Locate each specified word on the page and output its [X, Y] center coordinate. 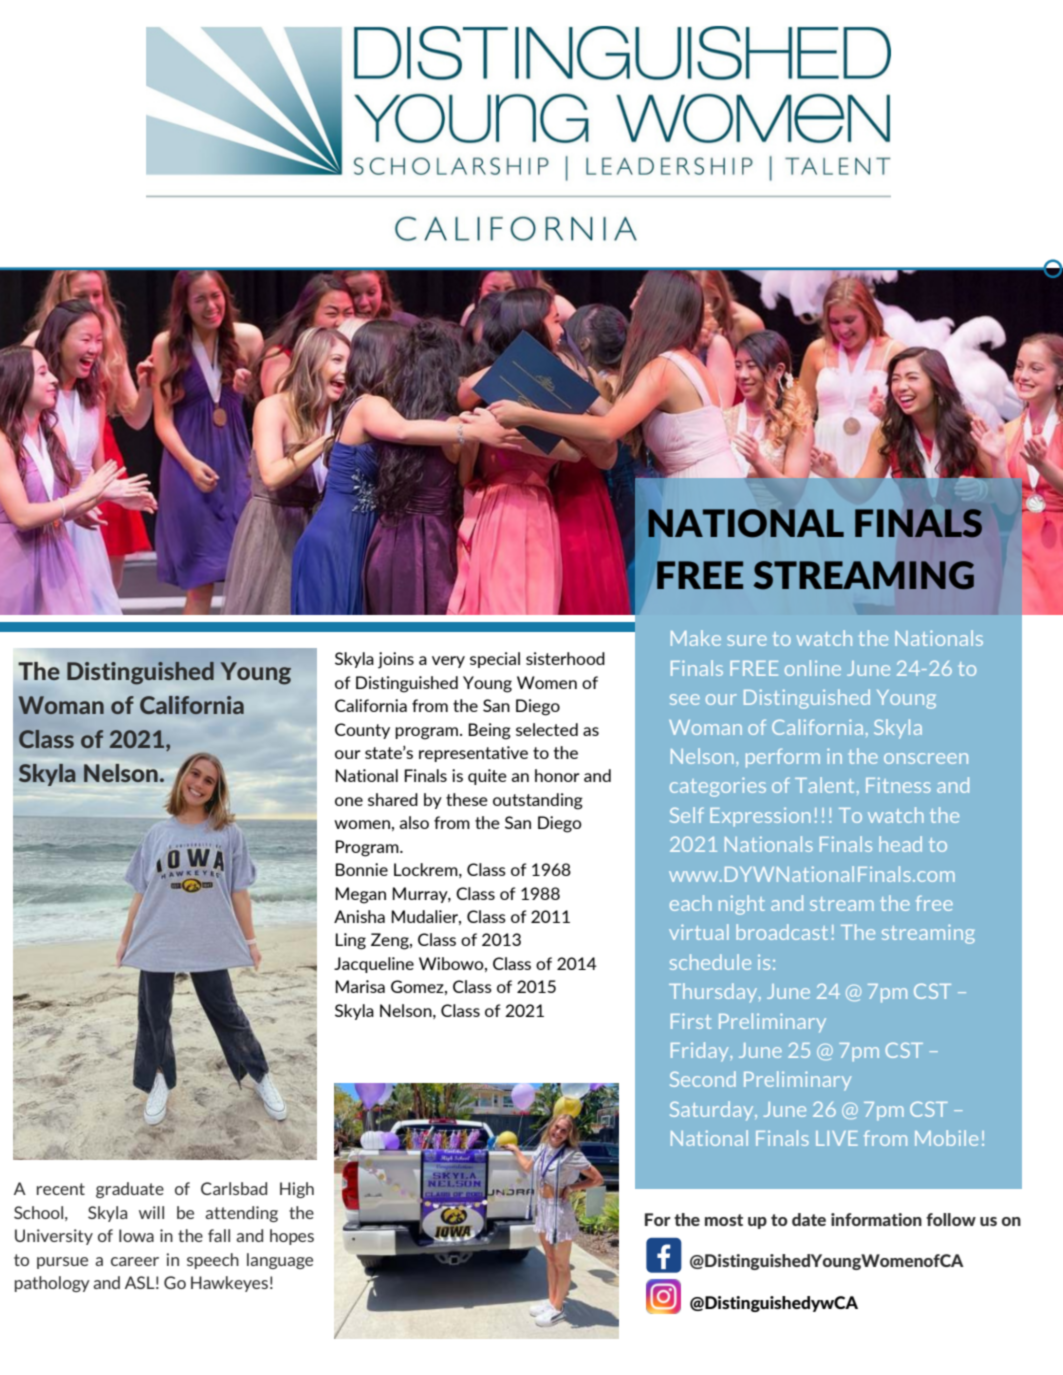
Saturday [713, 1111]
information [876, 1219]
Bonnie [361, 869]
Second [703, 1079]
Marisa [360, 986]
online [813, 668]
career [135, 1261]
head [900, 844]
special [495, 660]
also [414, 822]
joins [396, 660]
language [280, 1261]
